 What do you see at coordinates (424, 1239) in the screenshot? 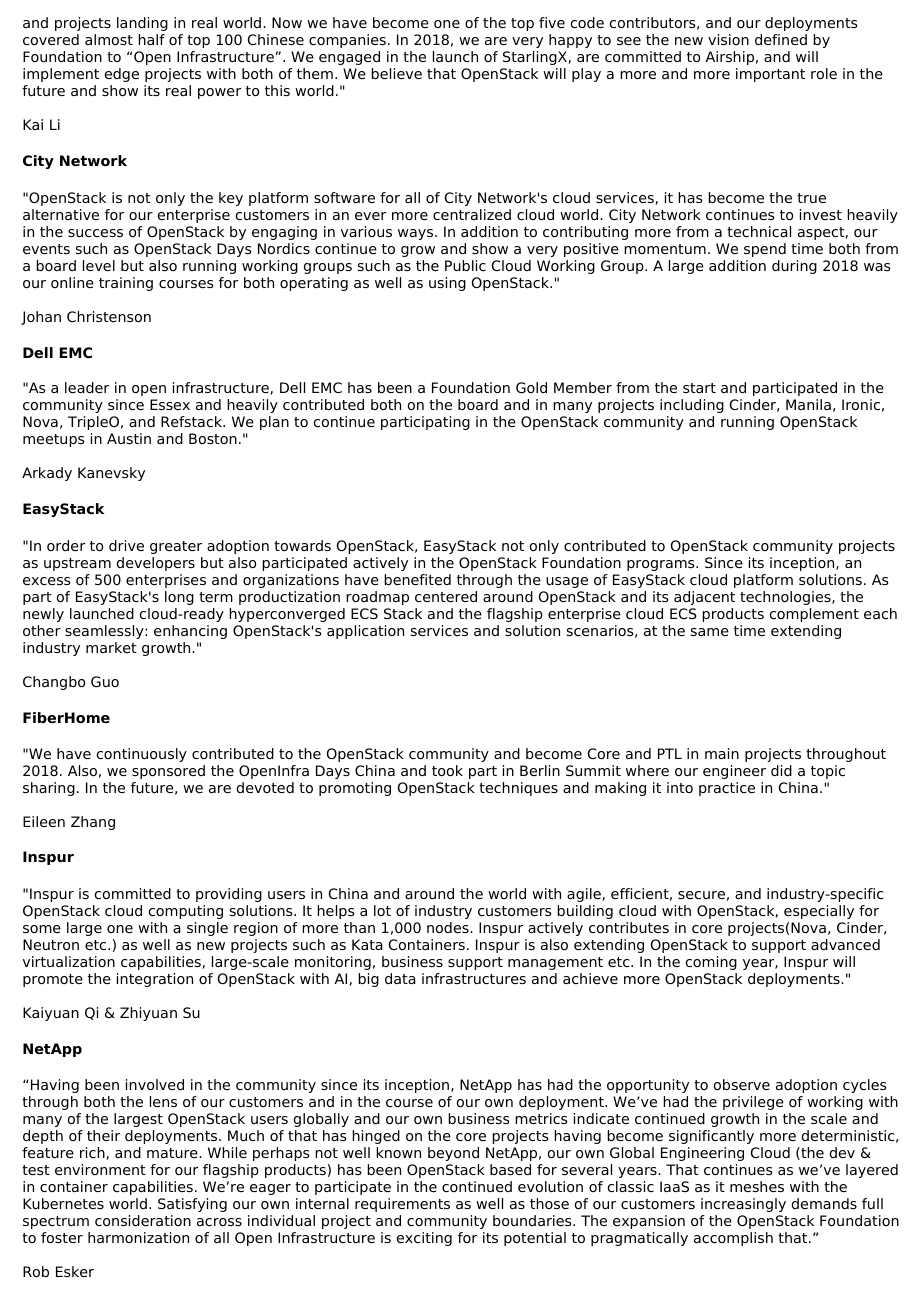
I see `exciting` at bounding box center [424, 1239].
